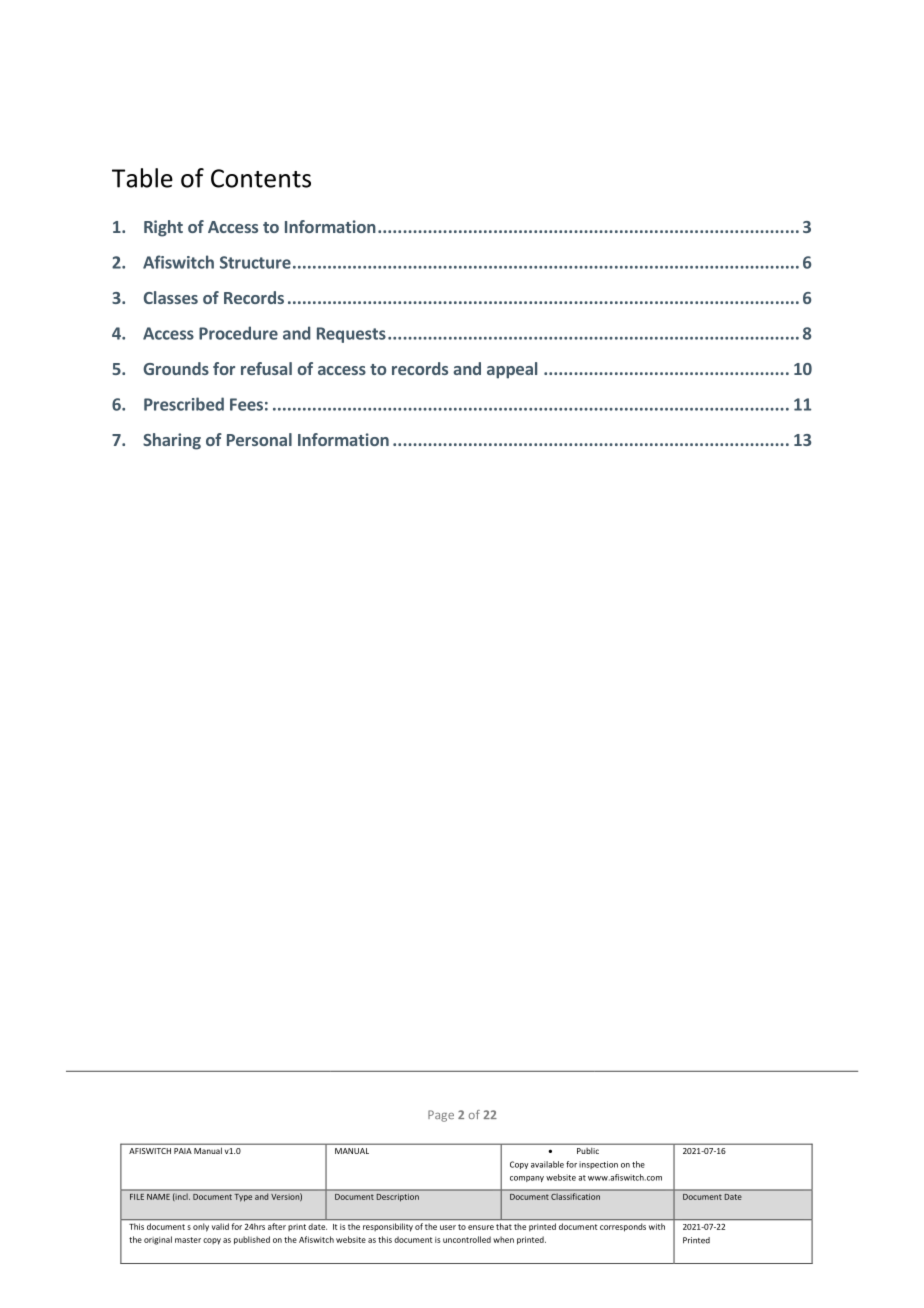 The width and height of the document is (924, 1308). I want to click on Sharing, so click(172, 441).
